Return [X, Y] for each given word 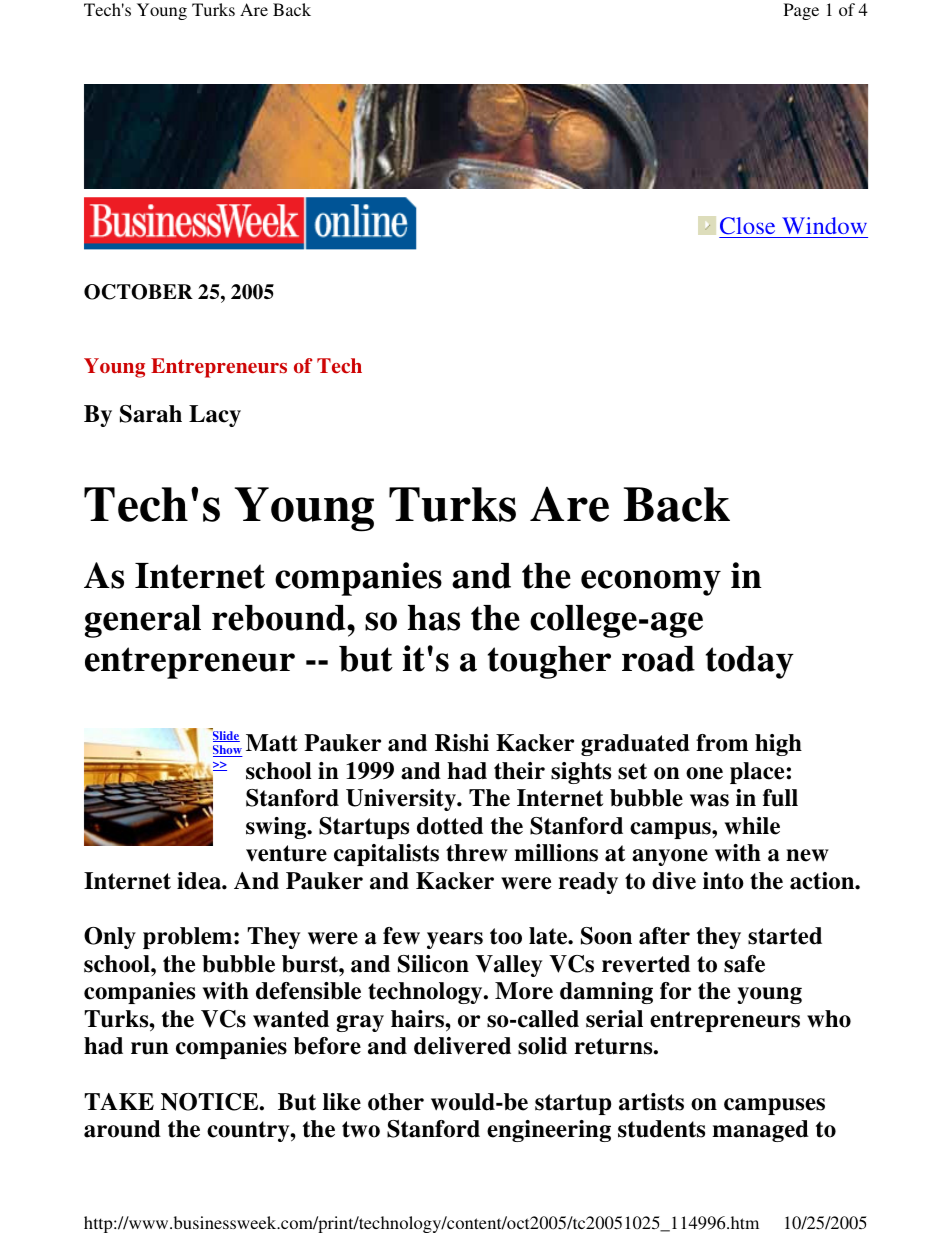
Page [801, 11]
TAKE [119, 1101]
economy [651, 583]
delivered [462, 1046]
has [434, 618]
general [143, 621]
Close [747, 226]
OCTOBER [138, 292]
